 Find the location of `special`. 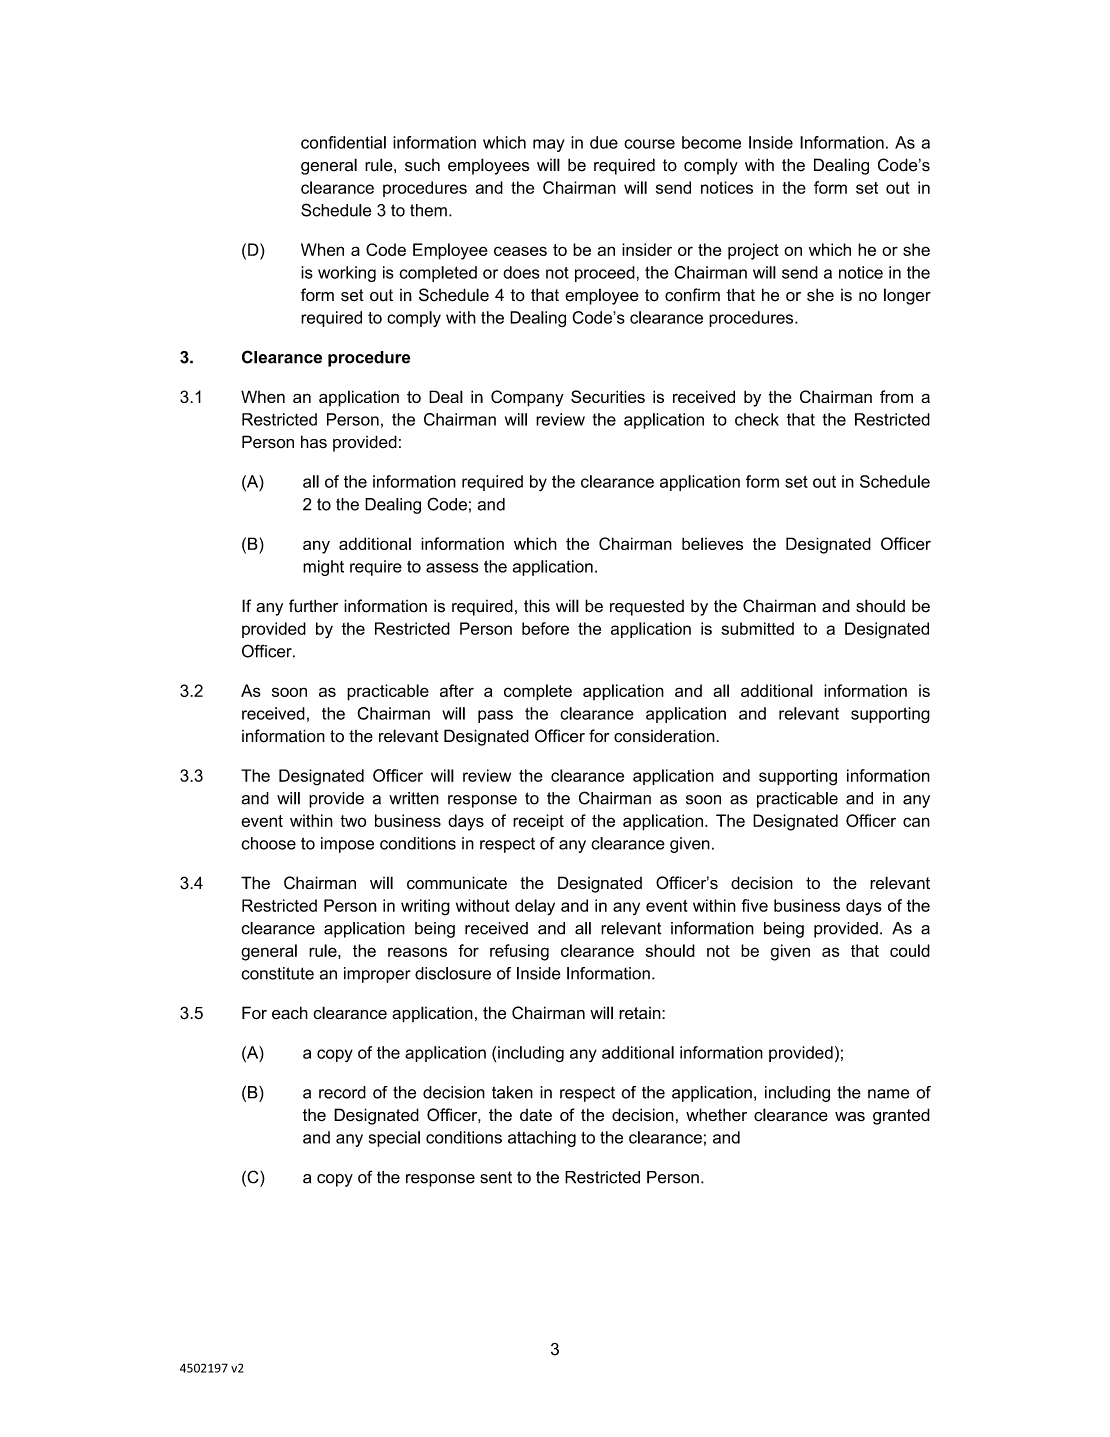

special is located at coordinates (394, 1139).
